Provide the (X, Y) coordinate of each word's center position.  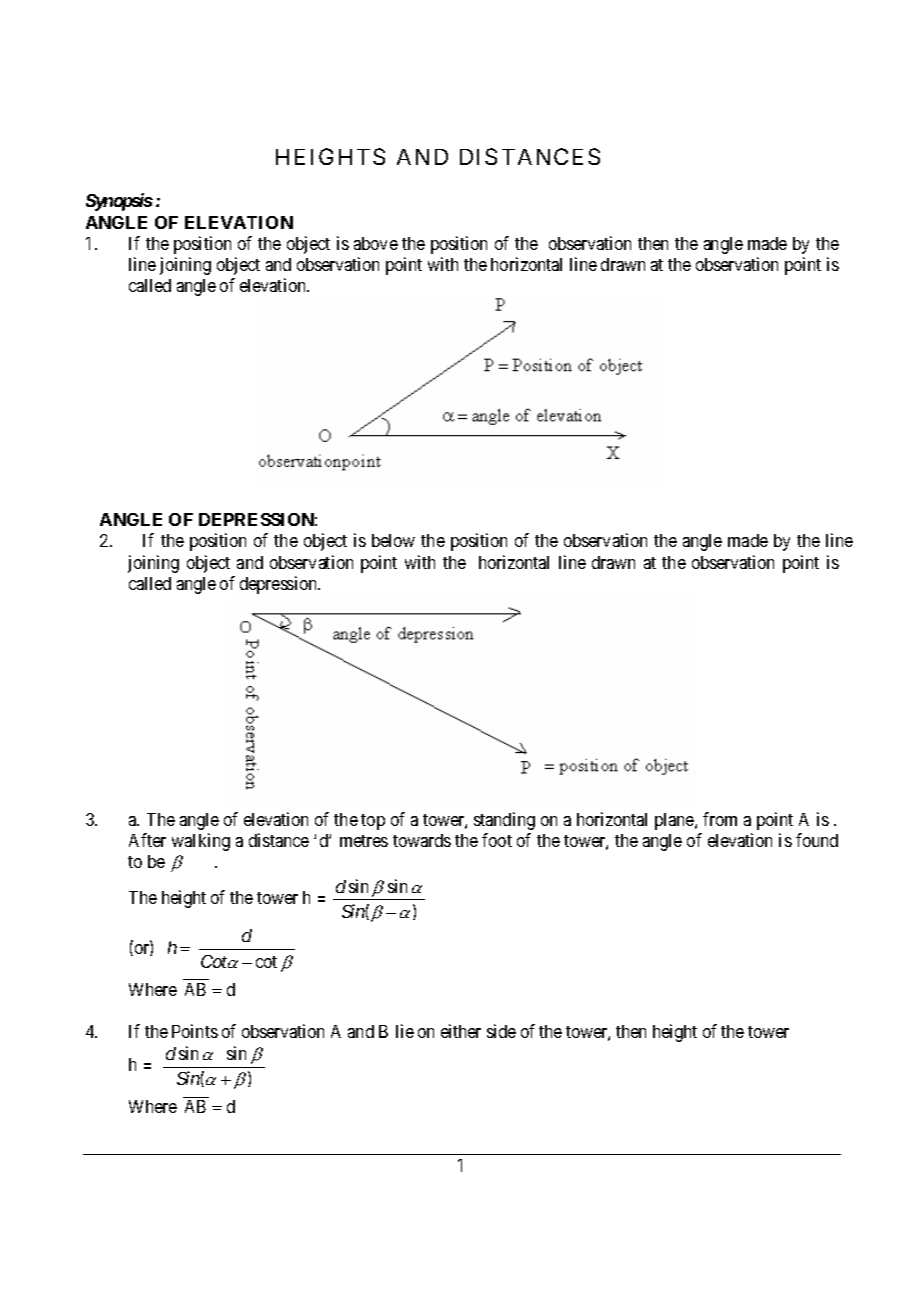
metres (364, 841)
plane (675, 821)
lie (405, 1031)
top (373, 822)
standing (504, 821)
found (817, 840)
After (147, 840)
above (376, 243)
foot (497, 840)
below (393, 540)
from (720, 819)
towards (422, 840)
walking (201, 842)
